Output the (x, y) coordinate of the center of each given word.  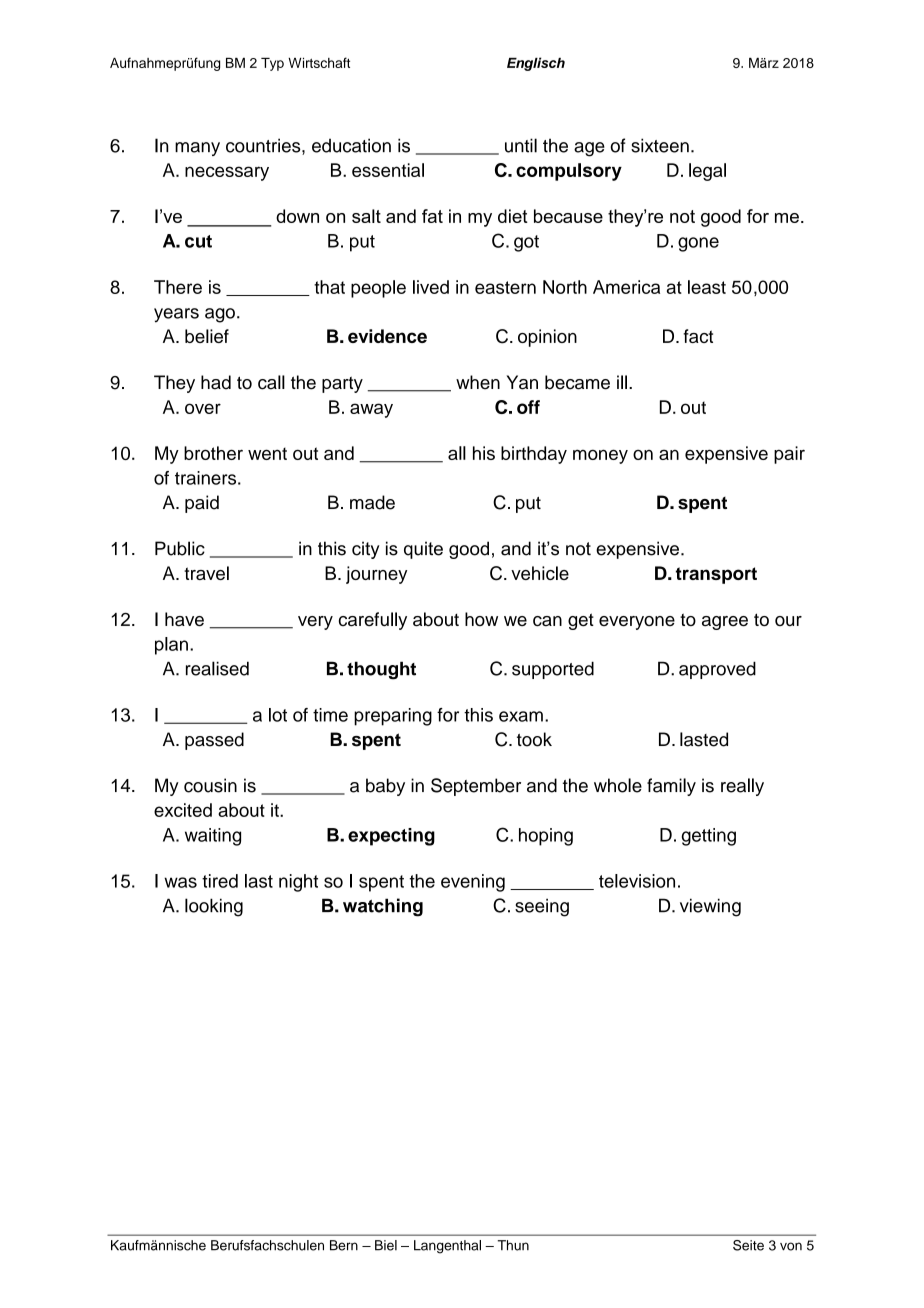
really (742, 787)
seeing (542, 907)
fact (698, 336)
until (521, 145)
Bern (344, 1245)
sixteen (660, 145)
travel (206, 573)
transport (716, 575)
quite (423, 550)
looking (214, 907)
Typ (272, 64)
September (476, 787)
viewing (710, 907)
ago (220, 315)
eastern (505, 287)
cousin (210, 785)
